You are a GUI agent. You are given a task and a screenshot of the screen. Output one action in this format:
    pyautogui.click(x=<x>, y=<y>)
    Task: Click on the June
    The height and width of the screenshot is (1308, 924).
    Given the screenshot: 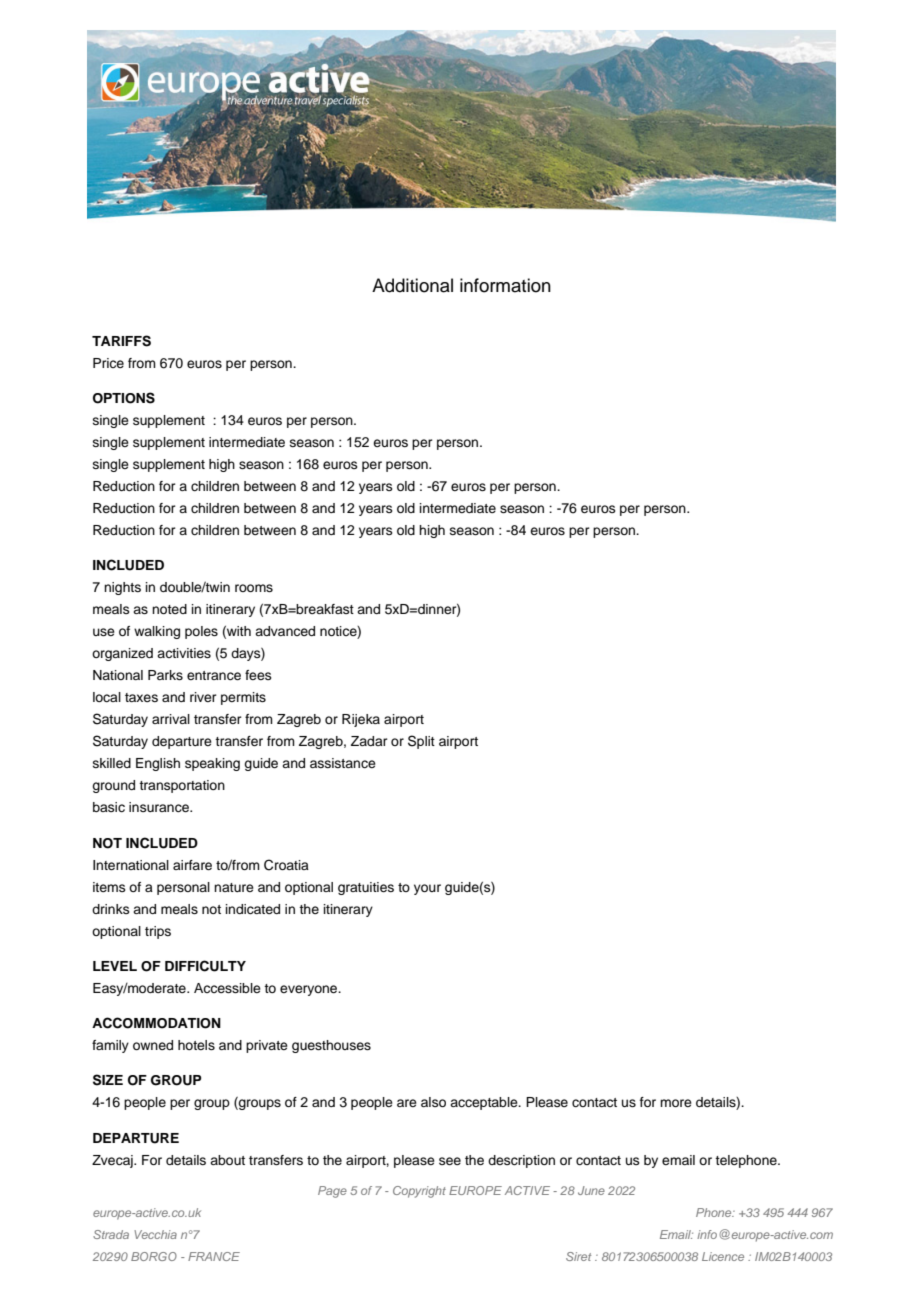 What is the action you would take?
    pyautogui.click(x=591, y=1190)
